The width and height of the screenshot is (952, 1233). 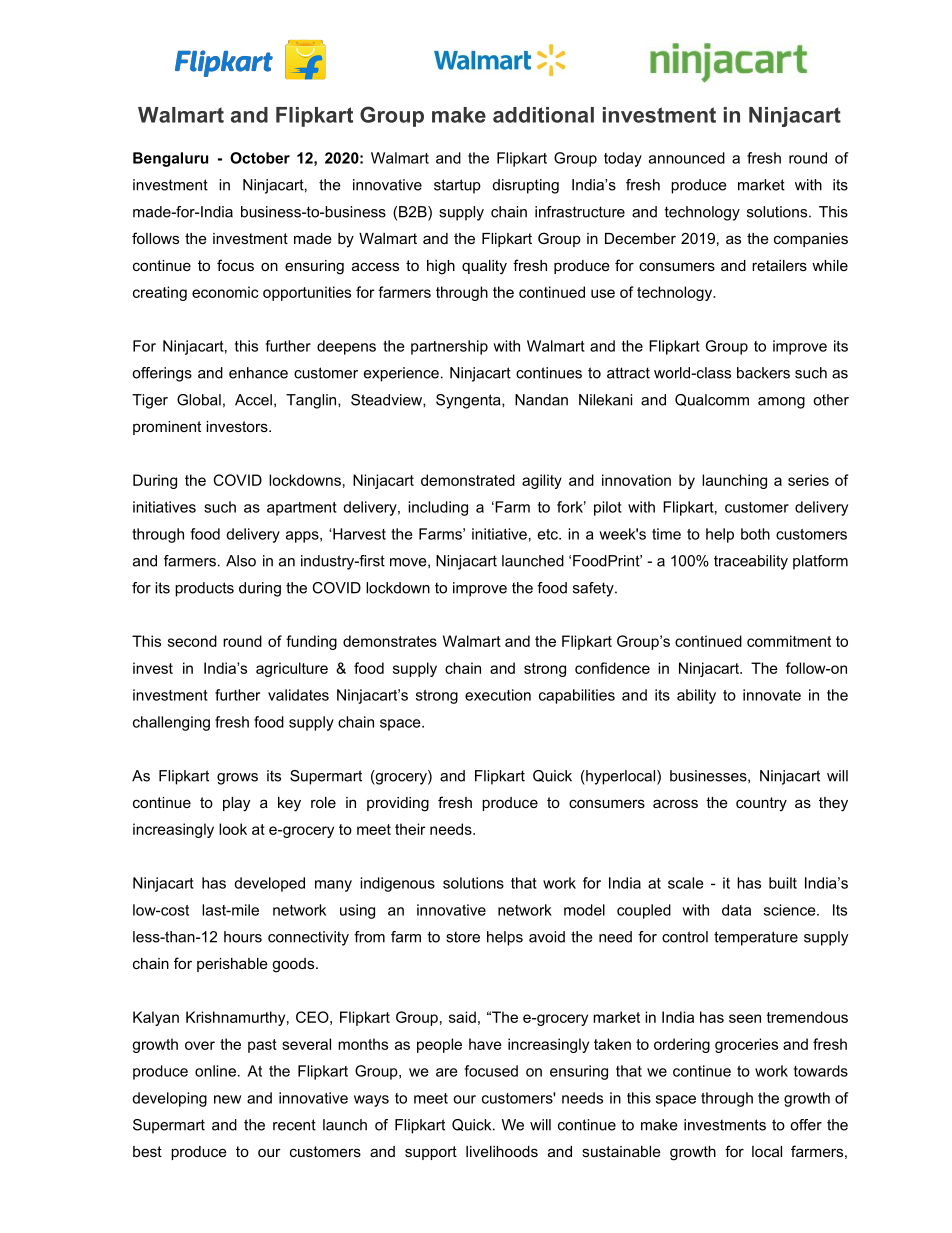 What do you see at coordinates (167, 428) in the screenshot?
I see `prominent` at bounding box center [167, 428].
